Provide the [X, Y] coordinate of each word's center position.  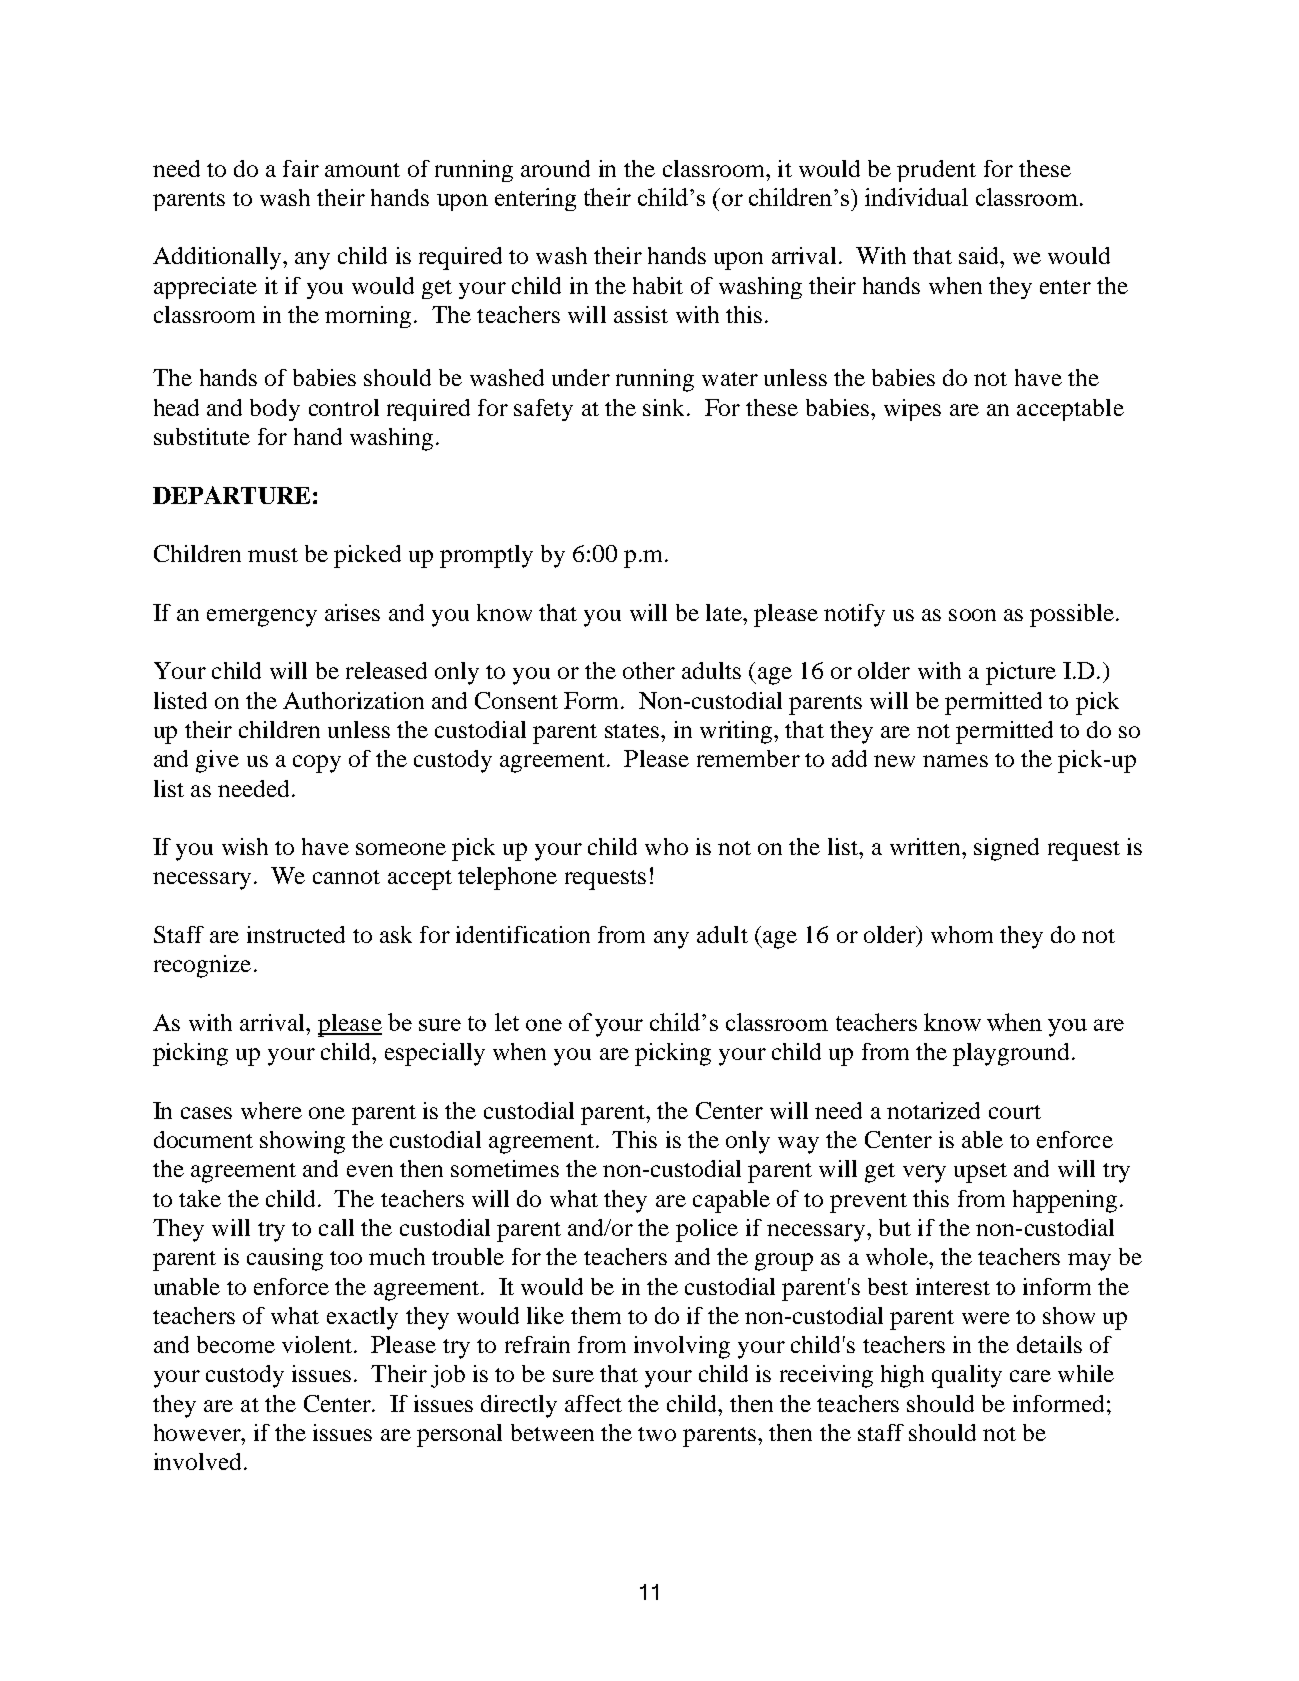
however [198, 1432]
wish [245, 846]
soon [972, 615]
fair [301, 168]
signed [1006, 849]
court [1015, 1112]
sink [665, 407]
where [271, 1110]
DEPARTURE [231, 495]
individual [916, 197]
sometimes [505, 1168]
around [555, 168]
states [632, 731]
